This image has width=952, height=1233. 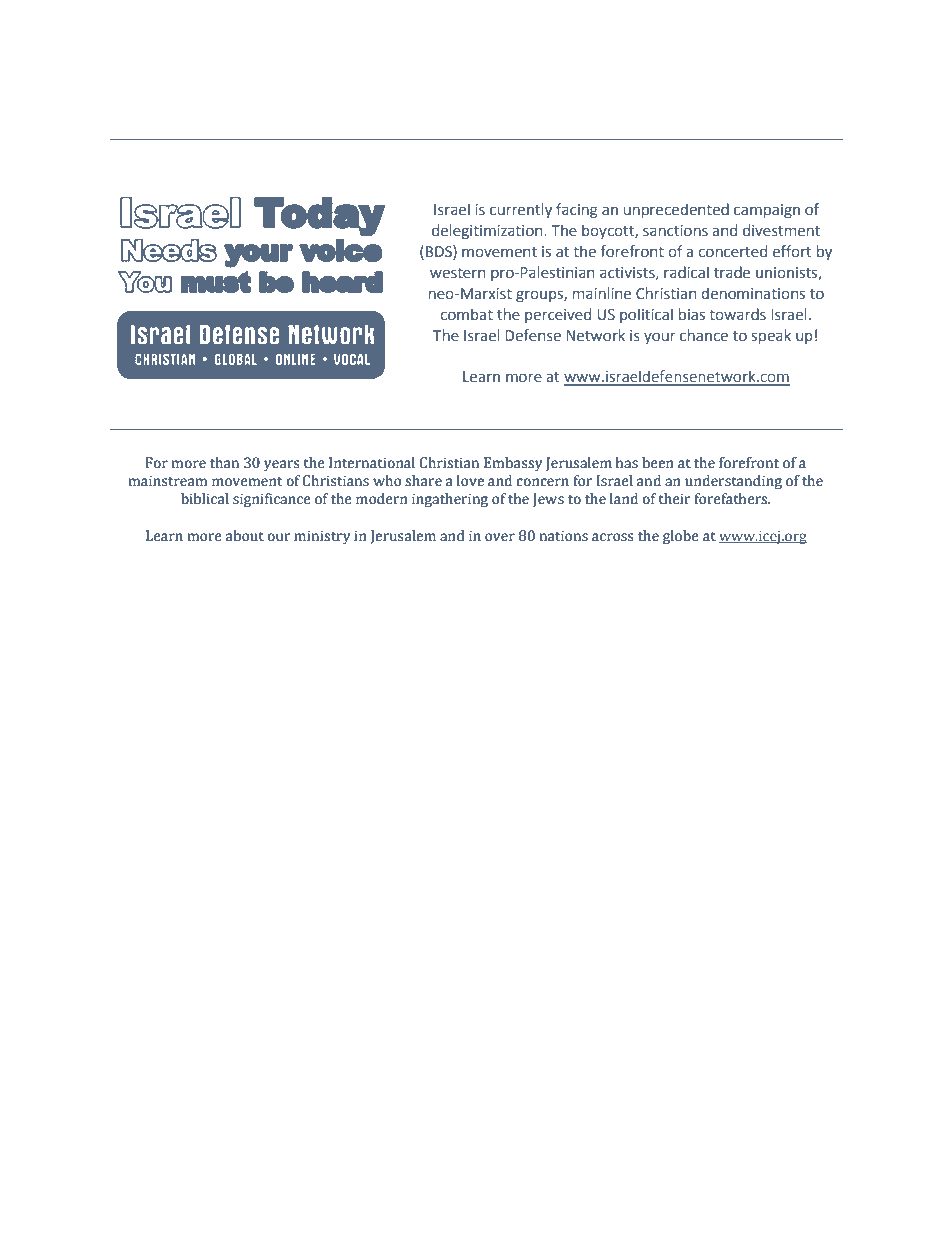 I want to click on been, so click(x=658, y=463).
